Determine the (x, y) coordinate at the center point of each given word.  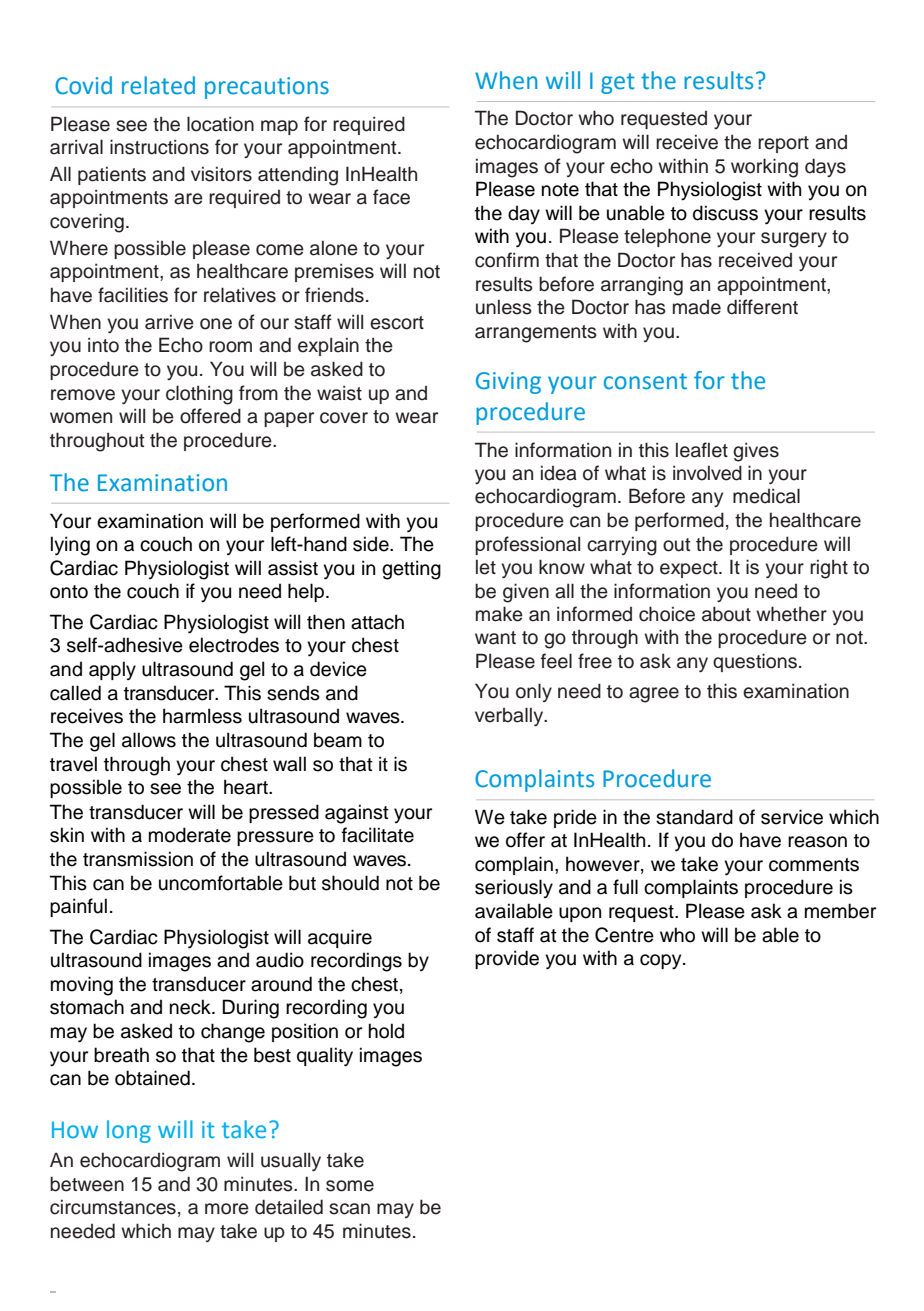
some (350, 1186)
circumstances (113, 1207)
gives (756, 452)
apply (112, 670)
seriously (514, 888)
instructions (159, 147)
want (495, 638)
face (391, 197)
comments (814, 865)
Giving (508, 383)
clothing (199, 395)
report (783, 144)
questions (756, 662)
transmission (138, 859)
